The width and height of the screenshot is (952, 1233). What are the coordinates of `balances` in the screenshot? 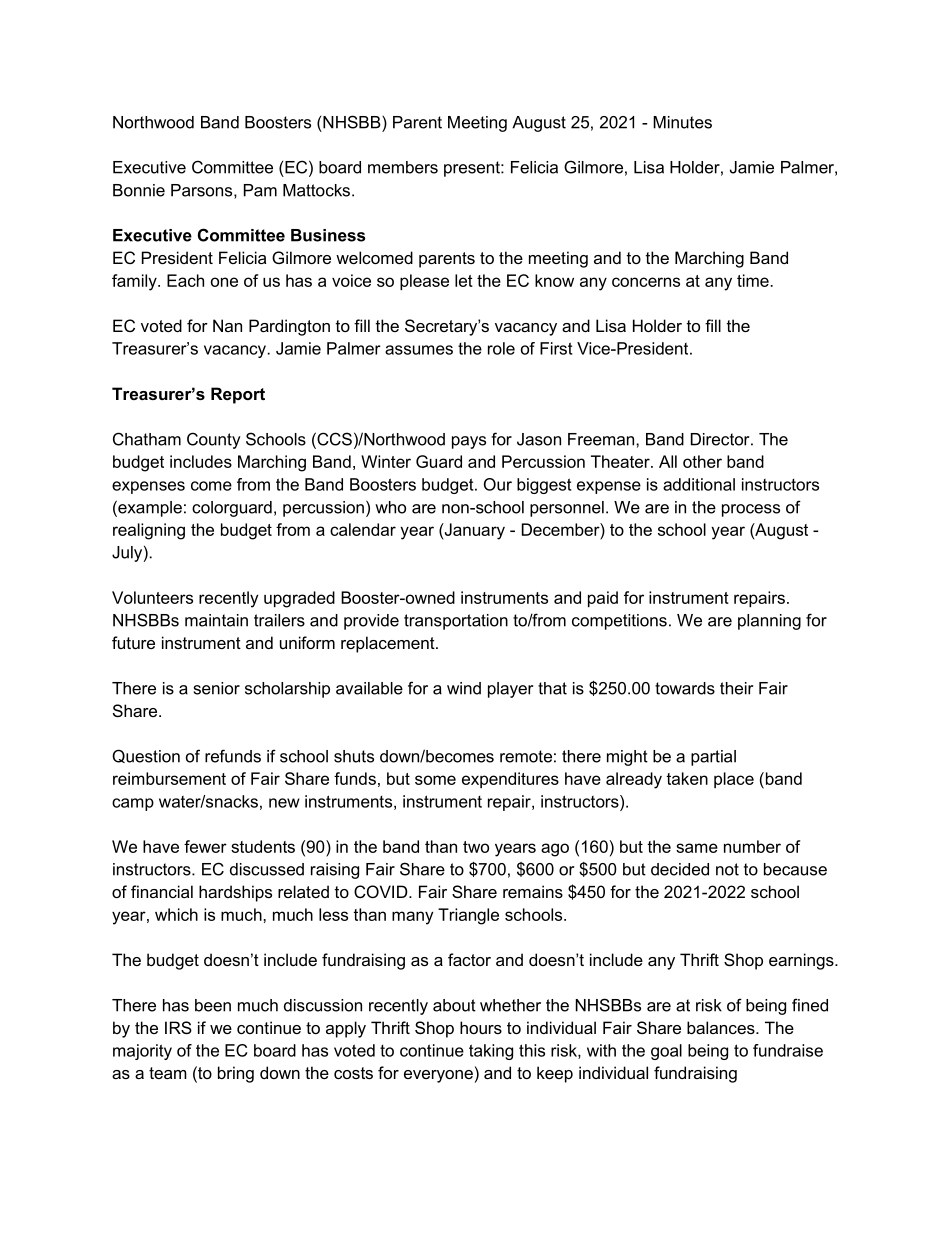 It's located at (722, 1027).
